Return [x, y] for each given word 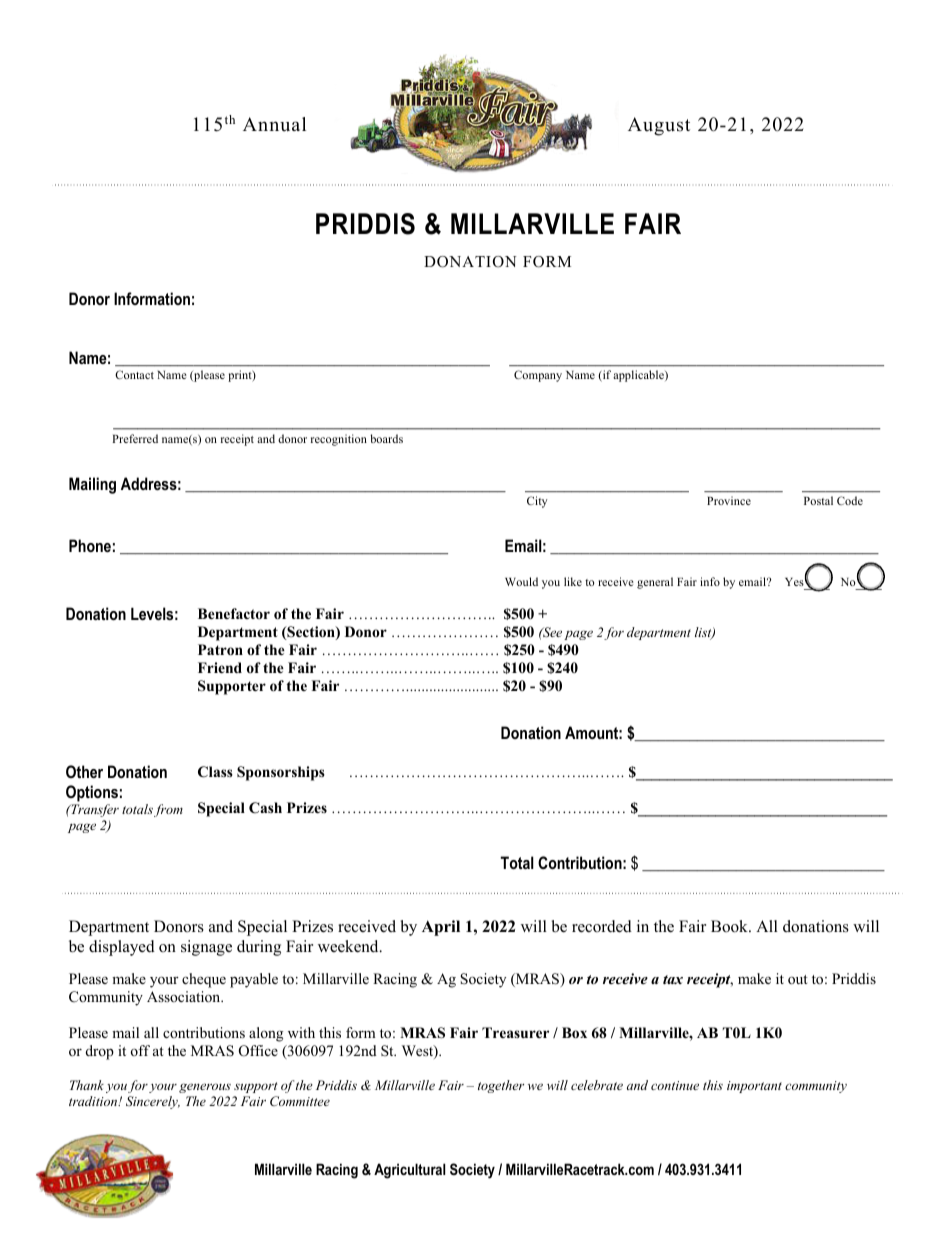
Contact [134, 374]
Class [215, 772]
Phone [90, 545]
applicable [639, 376]
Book [730, 926]
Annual [274, 124]
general [655, 583]
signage [206, 948]
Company [538, 376]
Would [521, 581]
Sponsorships [281, 773]
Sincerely [153, 1102]
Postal [818, 500]
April [441, 928]
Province [729, 500]
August [659, 126]
